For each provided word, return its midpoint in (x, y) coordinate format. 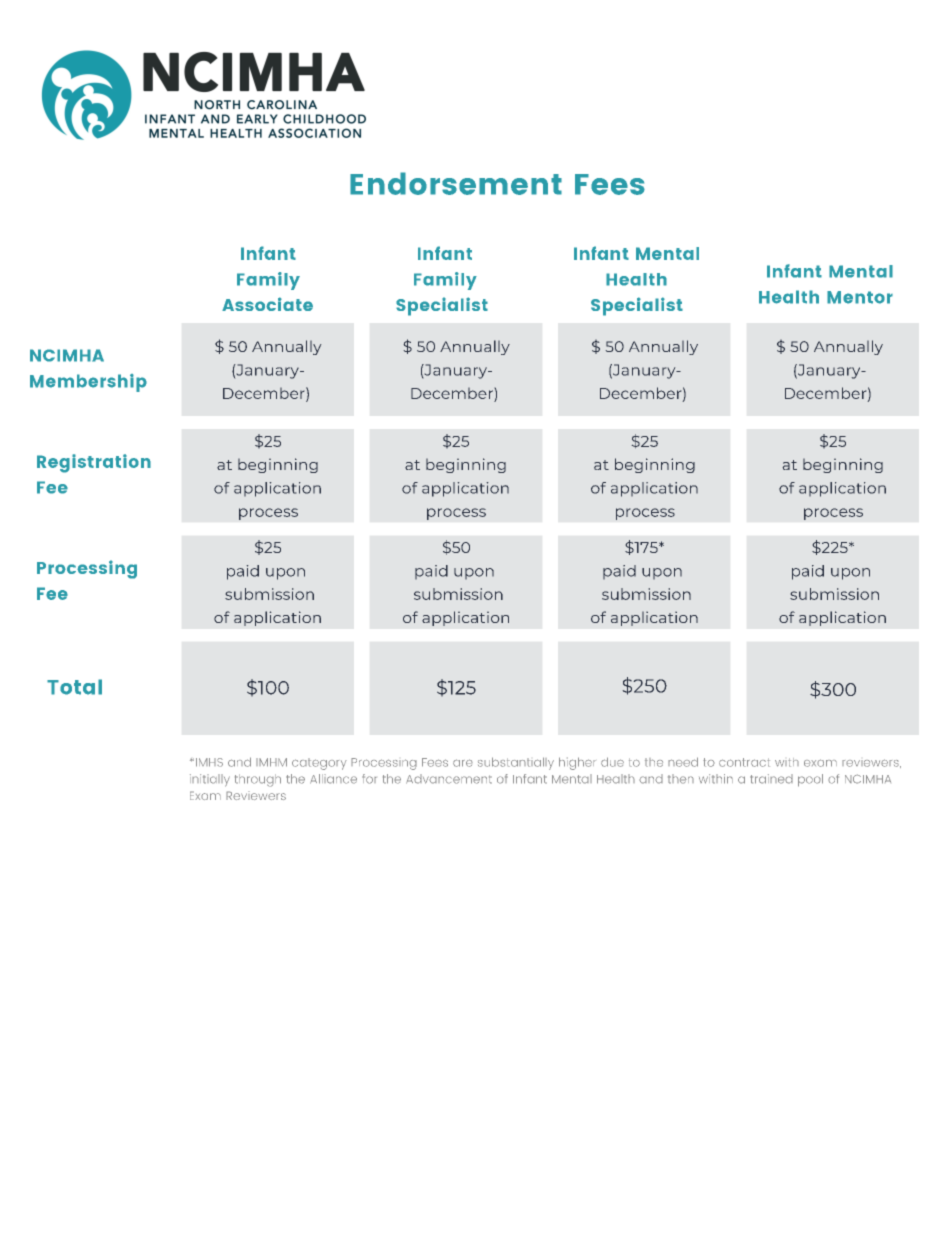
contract (744, 762)
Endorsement (456, 183)
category (319, 764)
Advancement (449, 779)
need (683, 762)
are (463, 763)
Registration (94, 463)
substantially (516, 763)
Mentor (860, 297)
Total (74, 687)
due (612, 762)
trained (771, 779)
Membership (88, 383)
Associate (267, 304)
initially (210, 780)
